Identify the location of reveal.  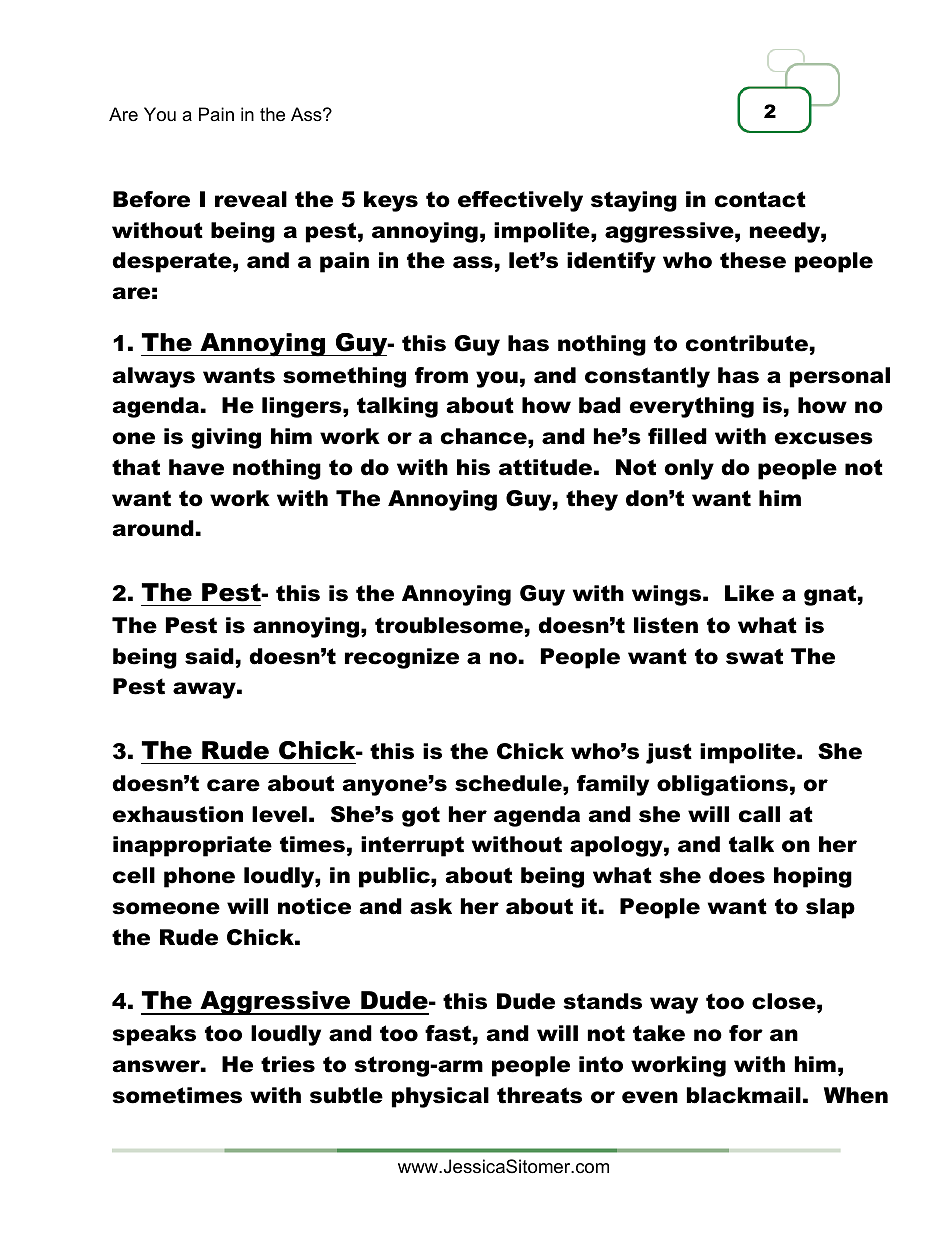
(251, 199).
